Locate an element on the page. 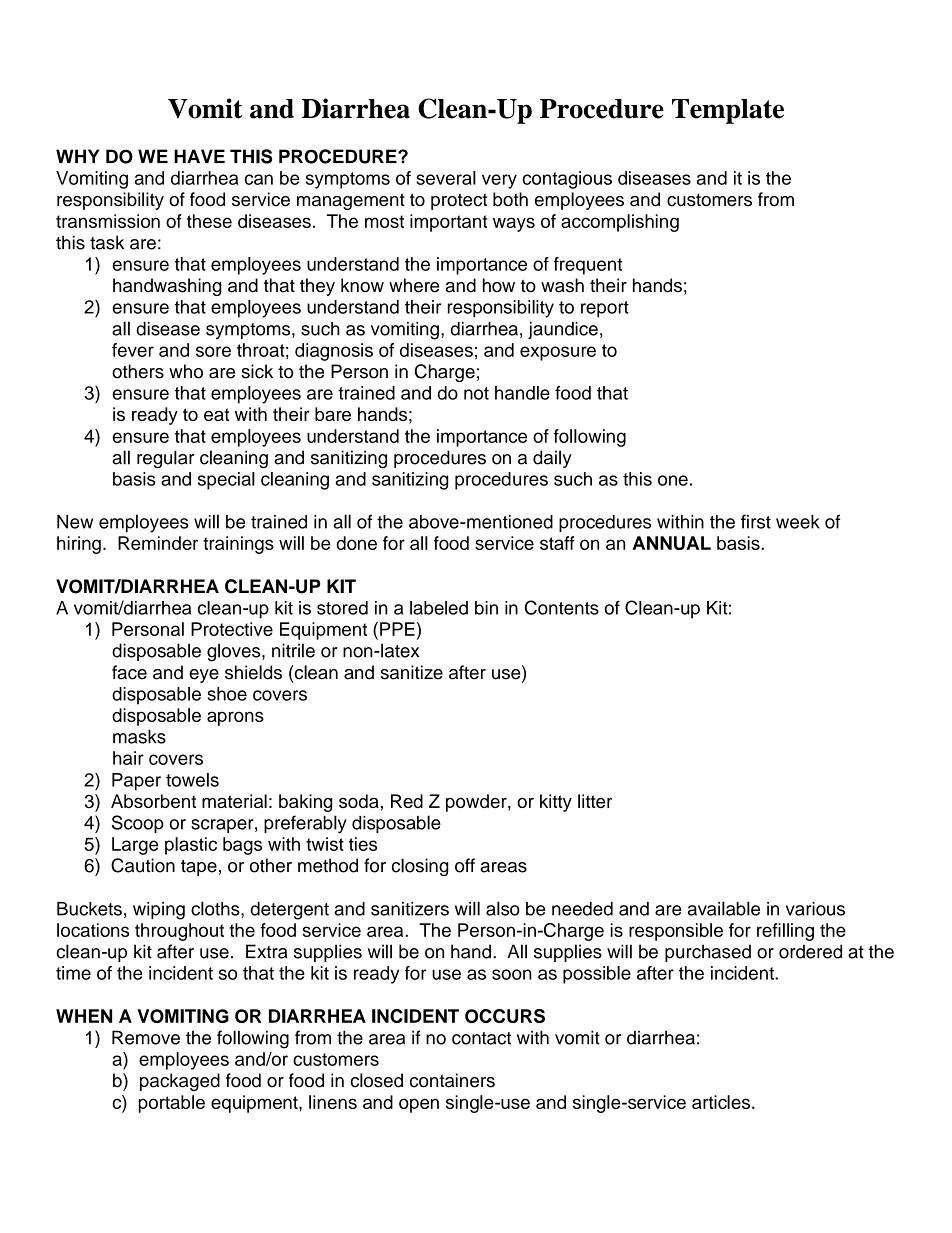  who is located at coordinates (186, 371).
